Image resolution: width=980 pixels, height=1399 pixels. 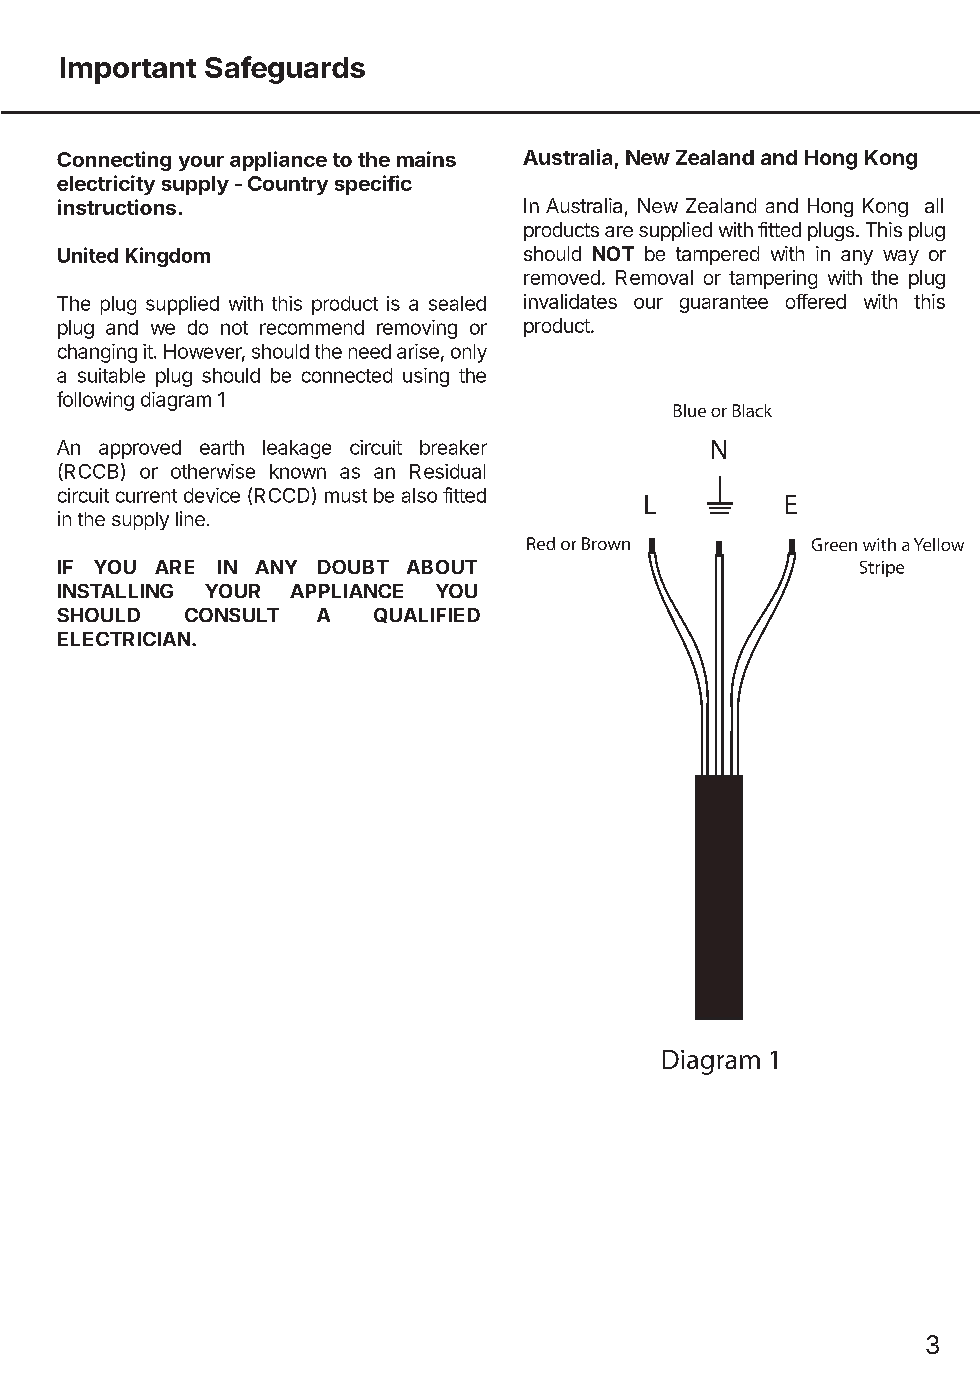 What do you see at coordinates (128, 70) in the document?
I see `Important` at bounding box center [128, 70].
